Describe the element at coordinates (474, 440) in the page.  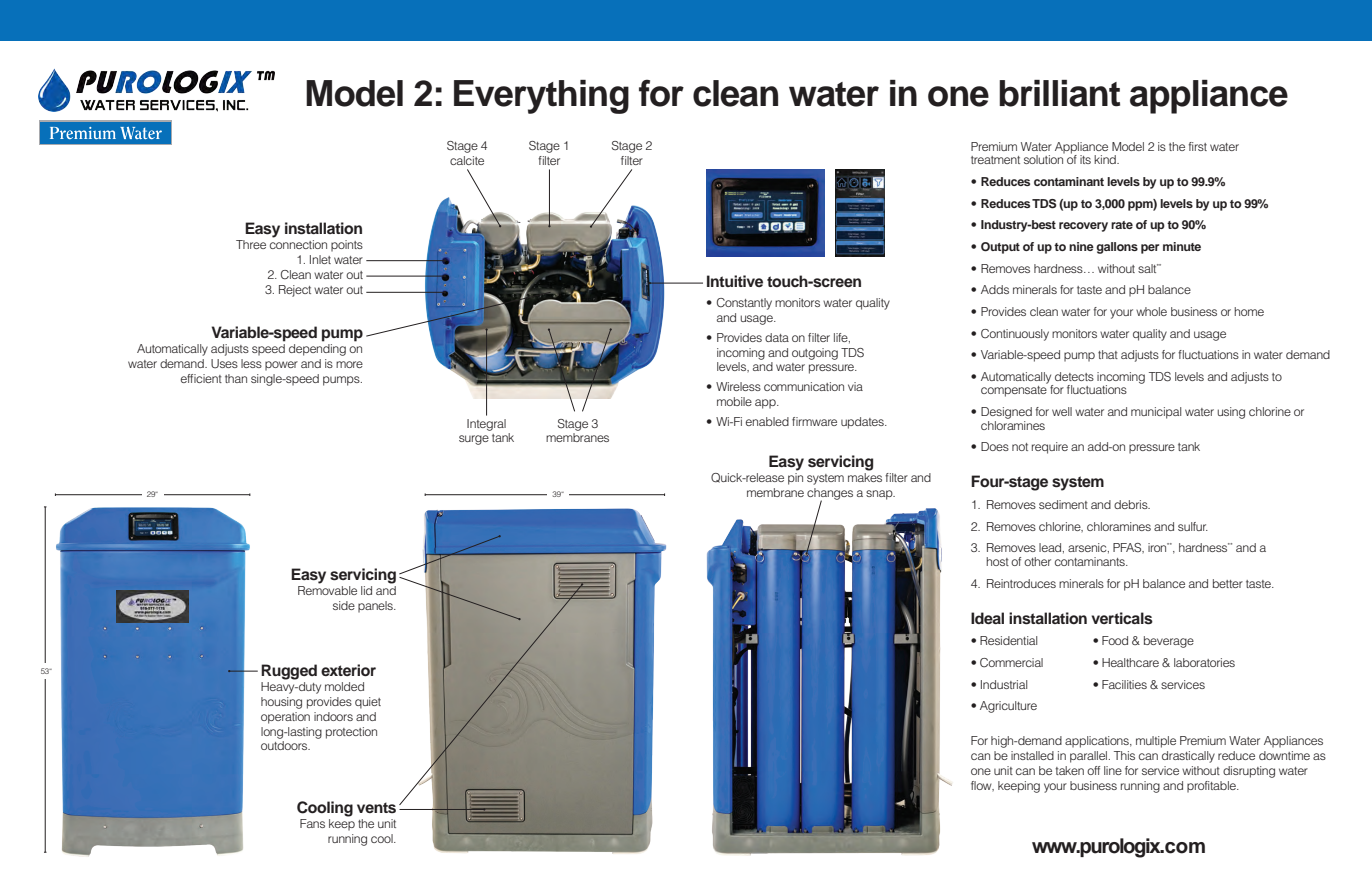
I see `surge` at that location.
